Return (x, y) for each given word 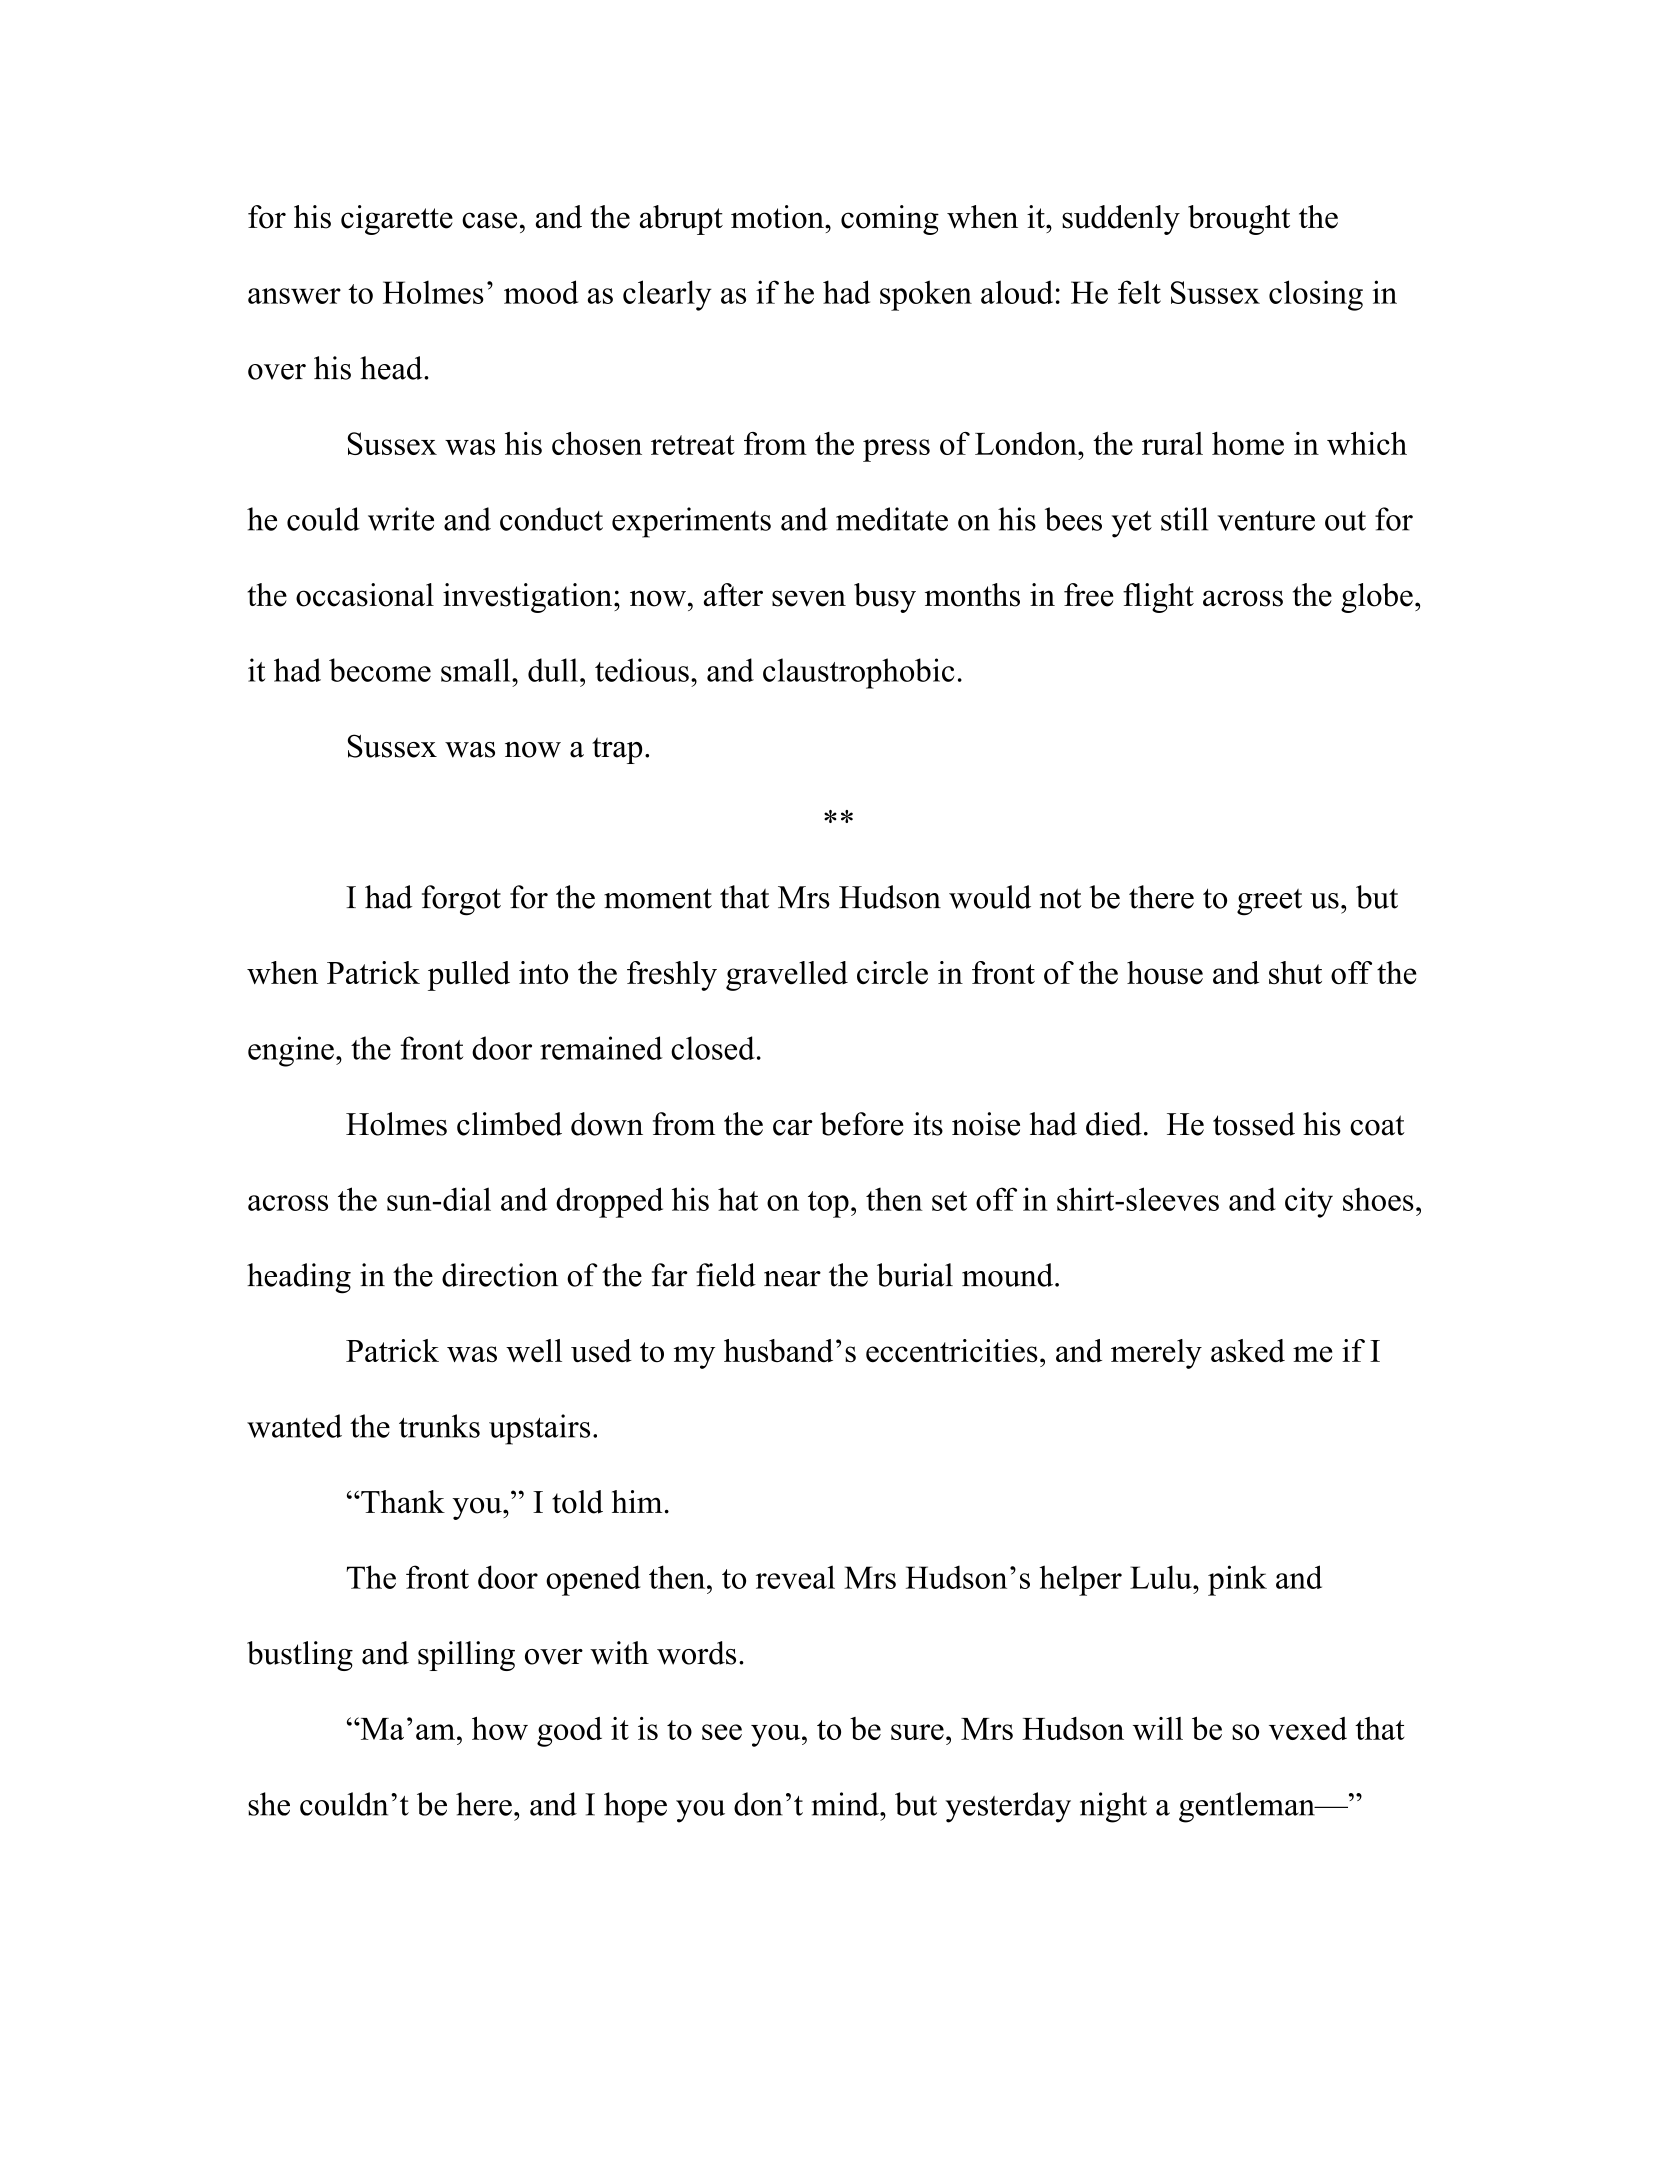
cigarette (397, 220)
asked (1248, 1350)
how (500, 1728)
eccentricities (952, 1350)
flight (1158, 598)
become (380, 670)
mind (846, 1804)
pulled (469, 976)
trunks (439, 1426)
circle (892, 972)
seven (809, 598)
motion (778, 217)
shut (1295, 972)
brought (1239, 220)
